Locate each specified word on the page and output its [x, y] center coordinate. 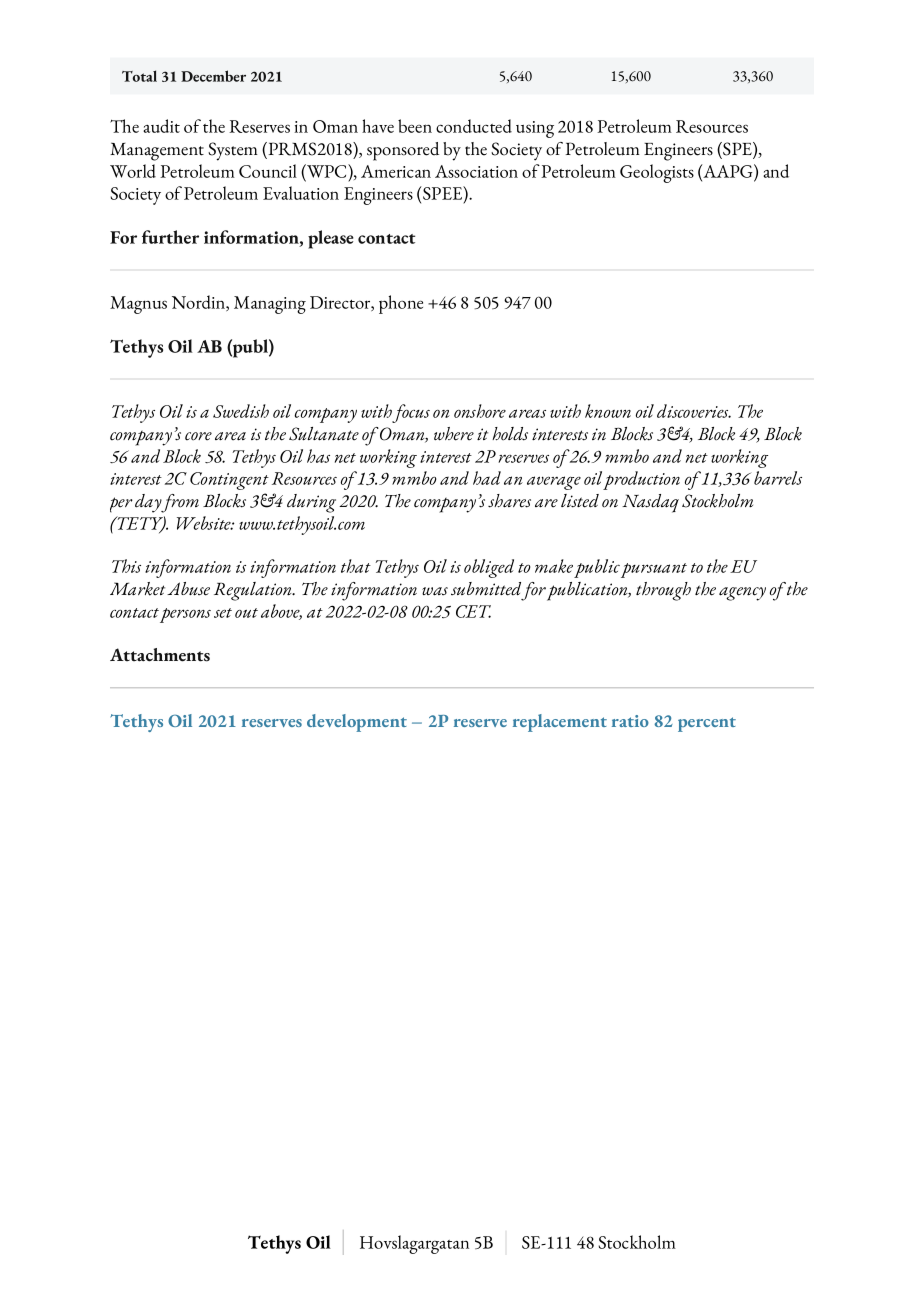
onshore [480, 411]
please [331, 239]
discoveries [694, 411]
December [213, 76]
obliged [489, 568]
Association [476, 171]
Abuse [188, 589]
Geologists [657, 173]
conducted [474, 126]
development [357, 723]
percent [707, 724]
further [170, 237]
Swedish [241, 411]
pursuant [654, 570]
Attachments [160, 655]
